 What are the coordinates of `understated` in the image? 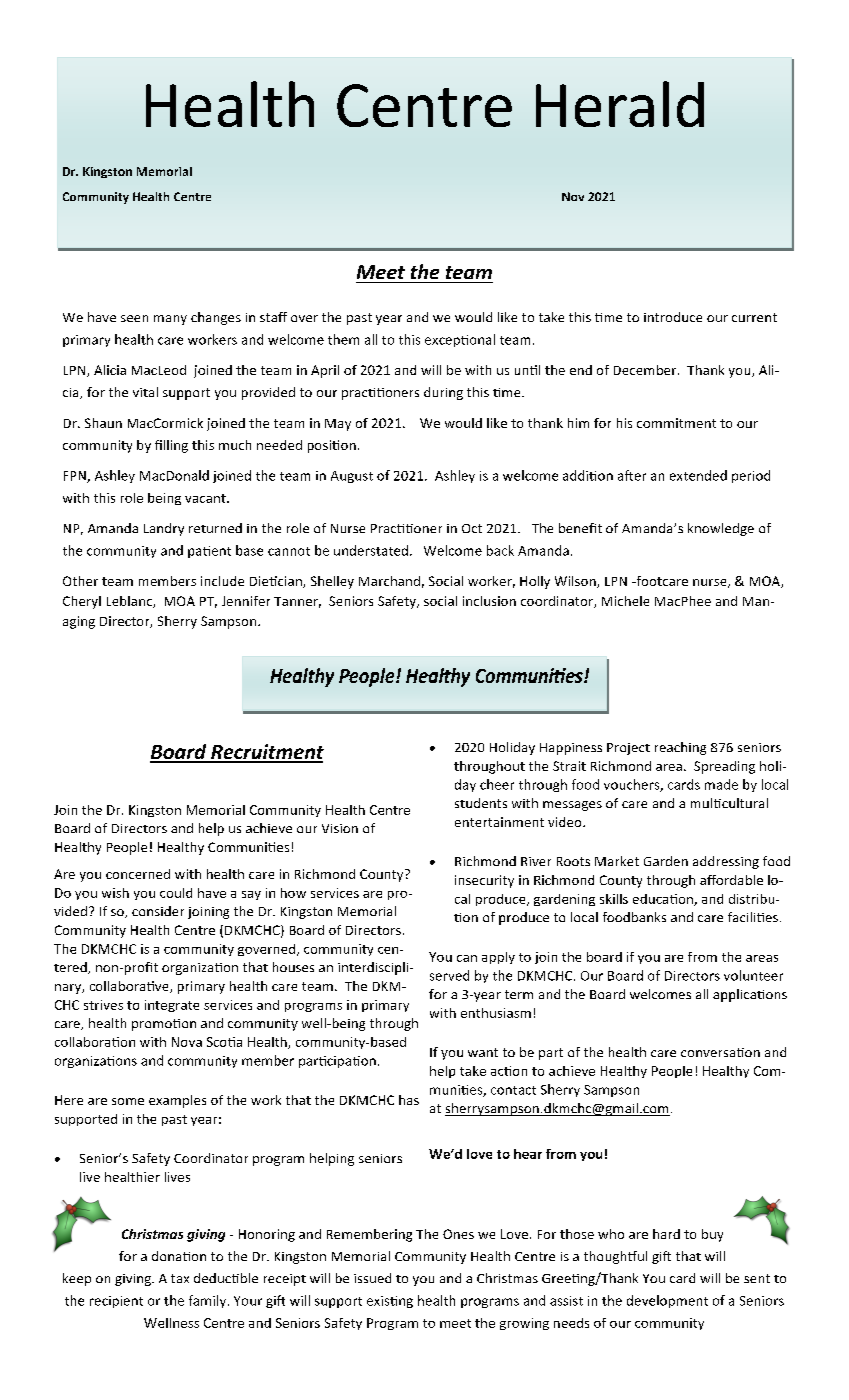 It's located at (371, 550).
